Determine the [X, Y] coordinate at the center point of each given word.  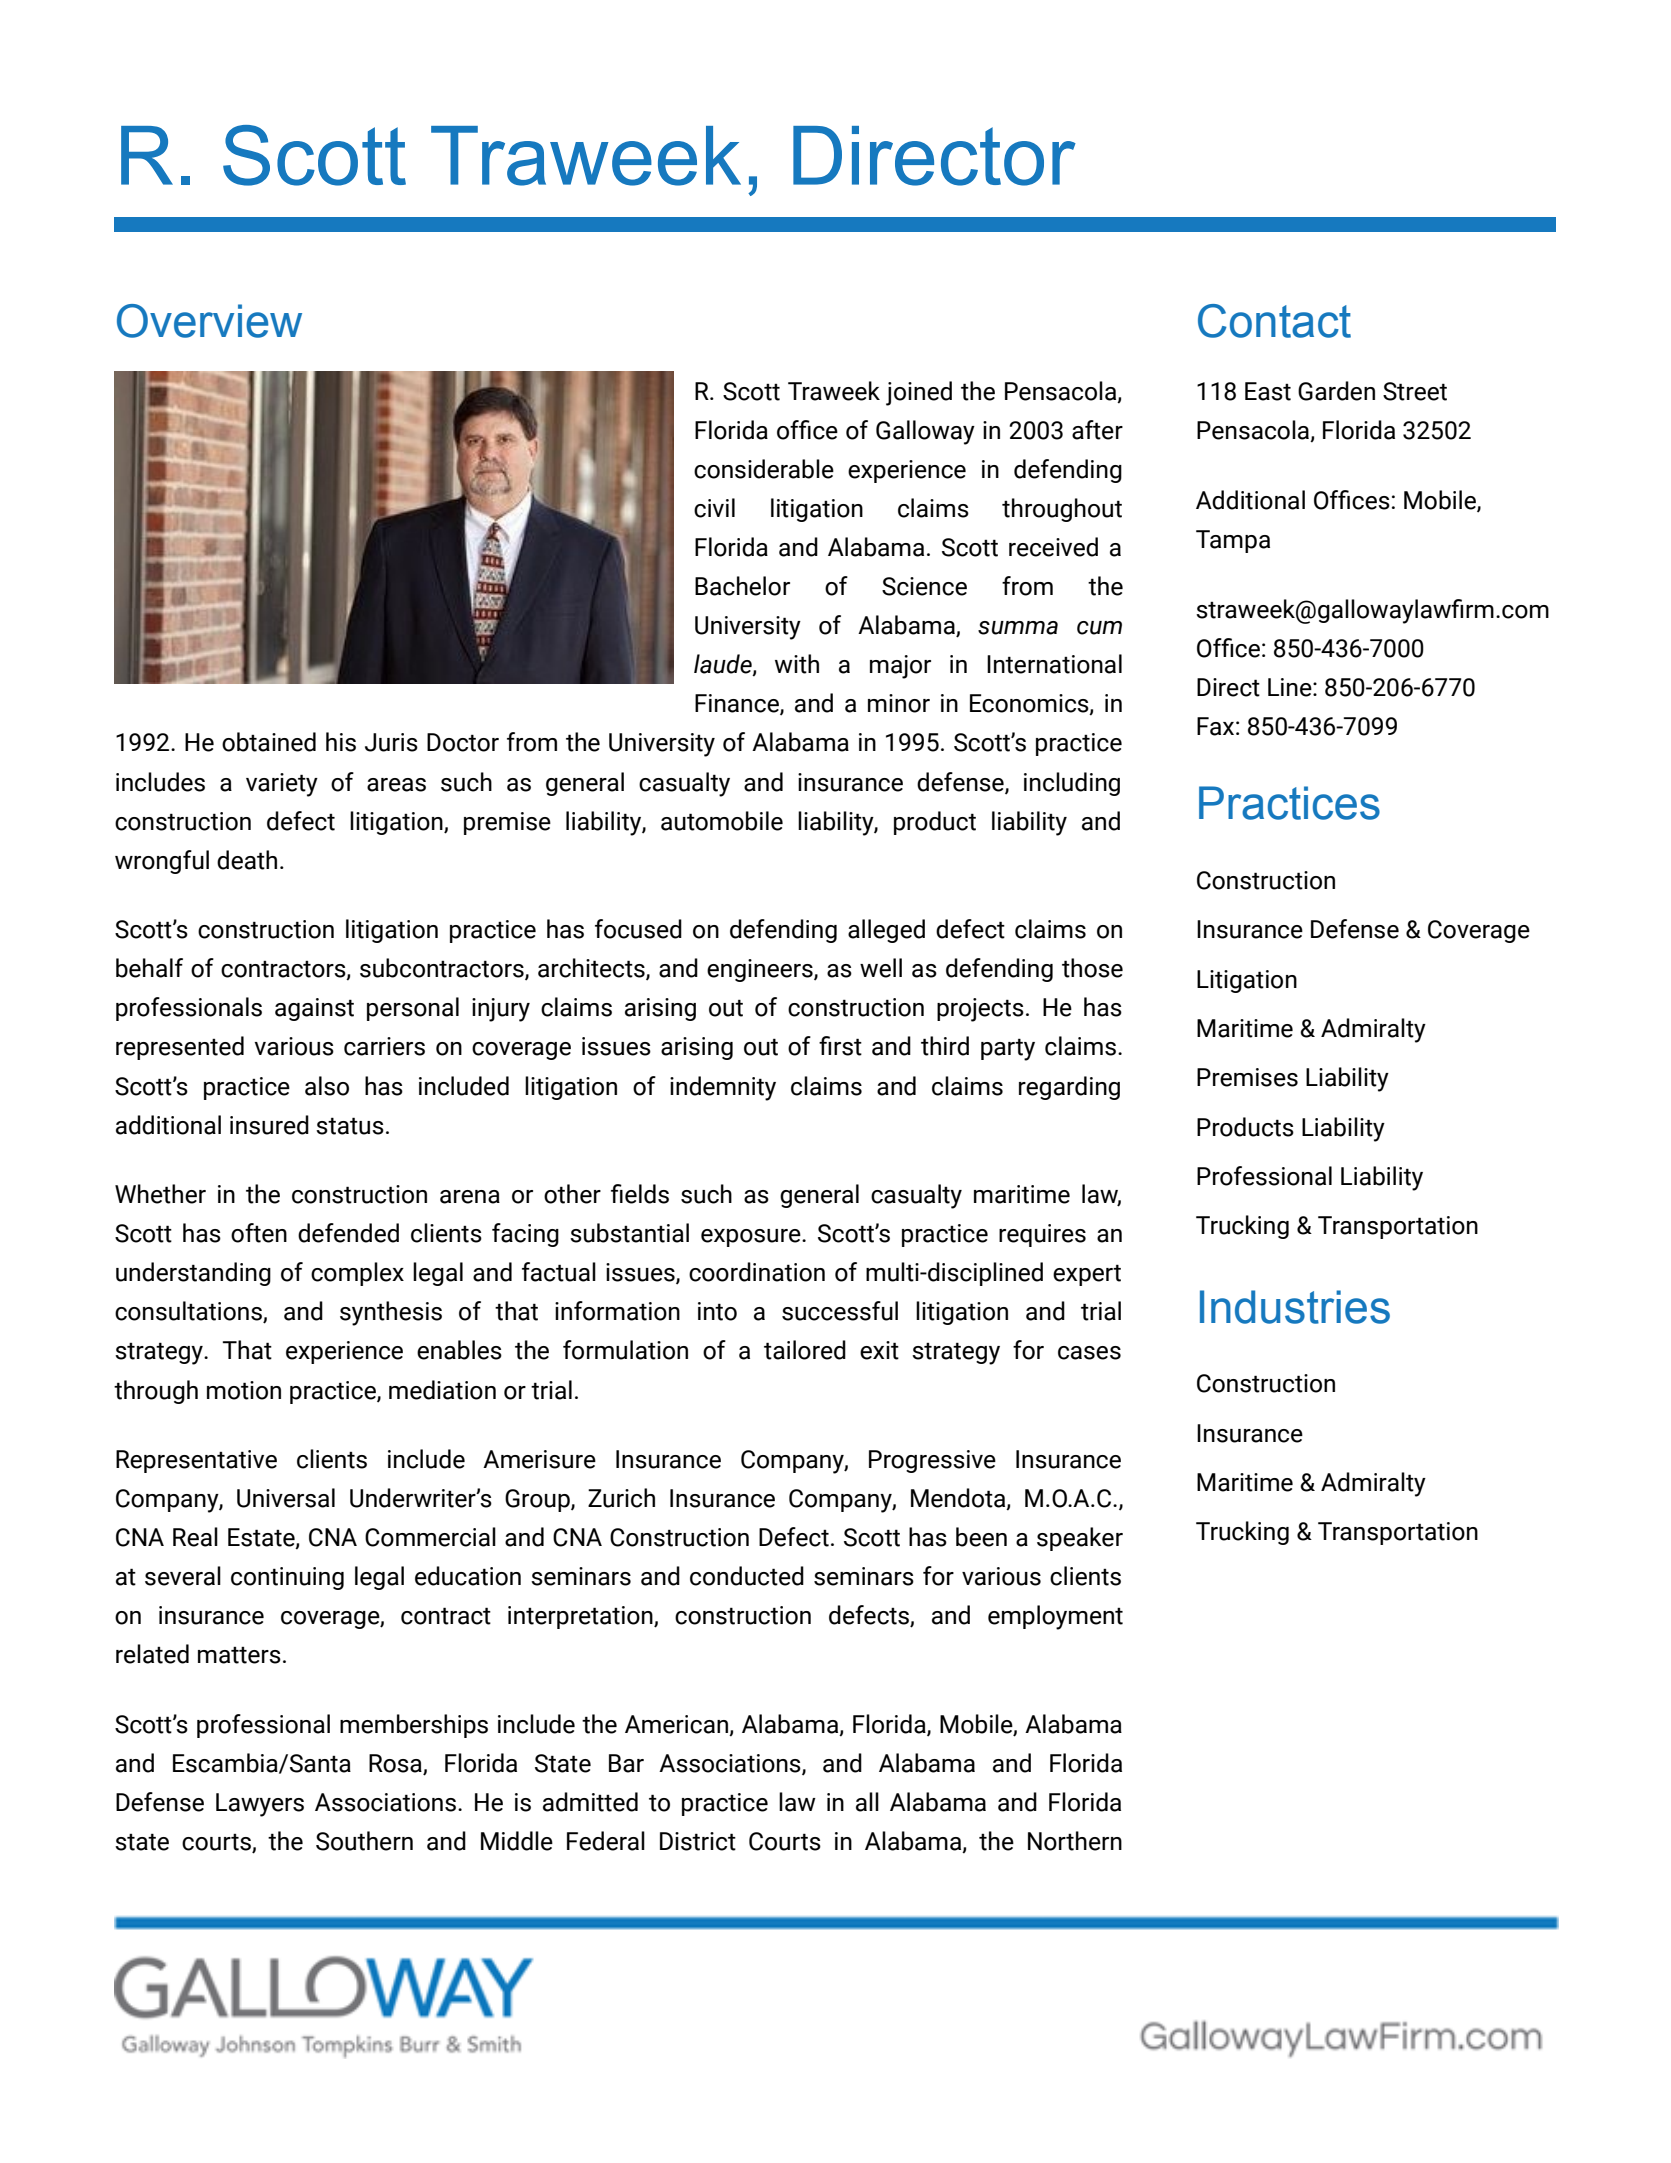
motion [244, 1390]
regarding [1069, 1088]
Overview [209, 321]
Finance [738, 704]
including [1072, 784]
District [698, 1841]
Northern [1075, 1841]
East [1268, 391]
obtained [269, 742]
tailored [805, 1350]
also [327, 1086]
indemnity [723, 1088]
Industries [1295, 1307]
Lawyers [260, 1805]
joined [919, 393]
